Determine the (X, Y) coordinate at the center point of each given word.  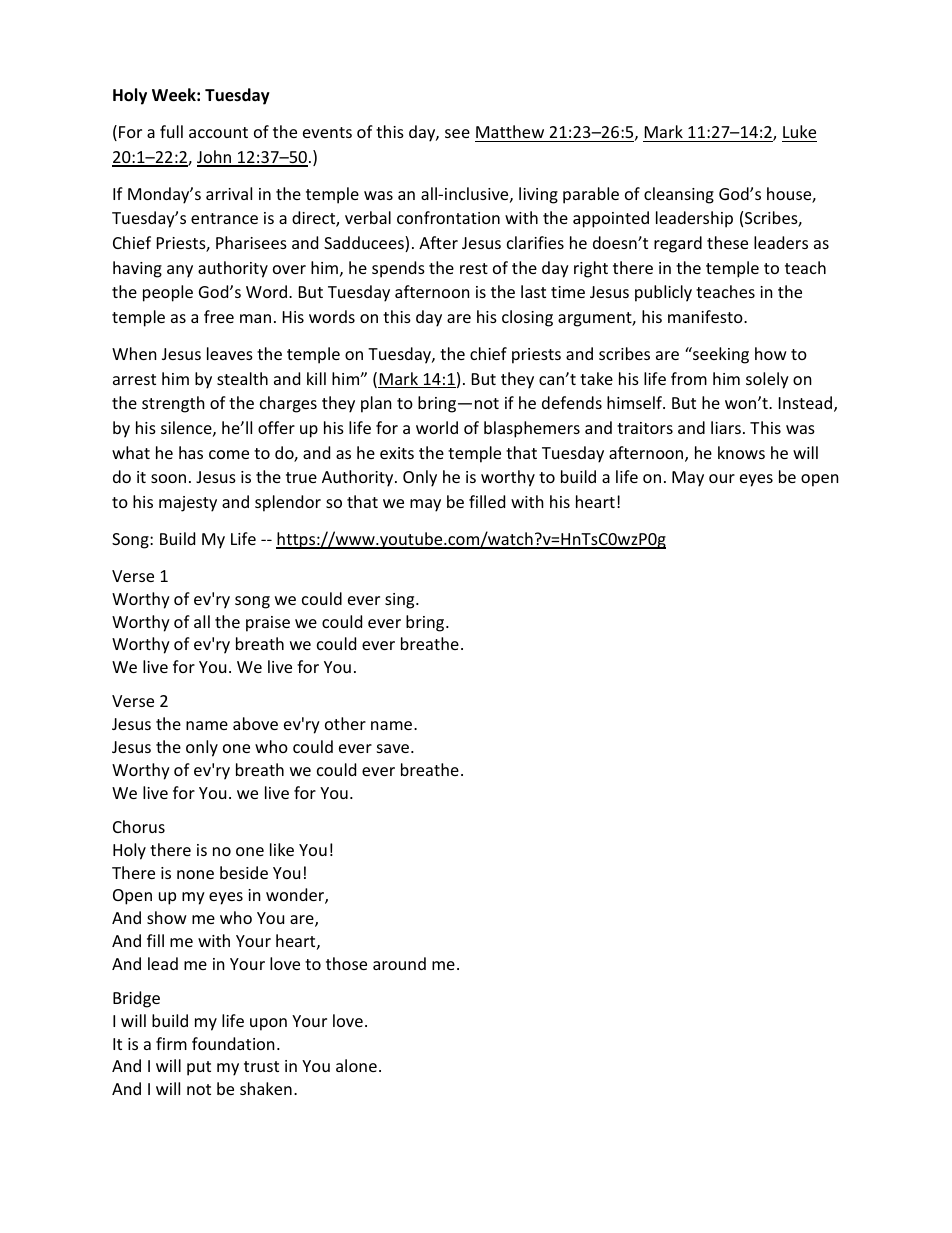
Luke (799, 131)
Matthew (510, 131)
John (215, 158)
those (346, 963)
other (345, 723)
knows (741, 452)
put (199, 1068)
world (437, 427)
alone (356, 1065)
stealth (242, 378)
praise (268, 624)
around (399, 963)
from (689, 378)
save (393, 748)
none (195, 874)
